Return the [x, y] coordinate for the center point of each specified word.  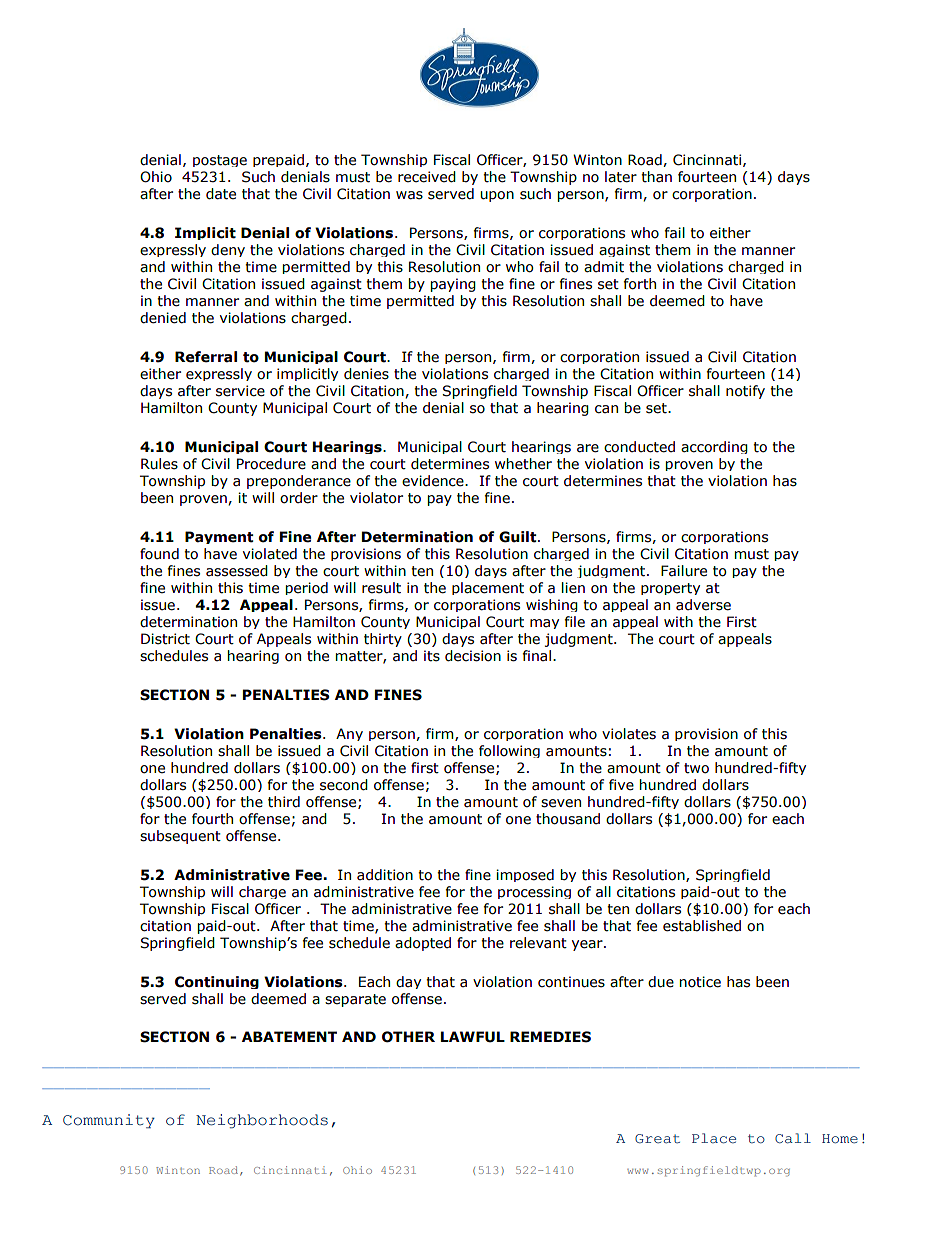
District [165, 639]
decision [473, 656]
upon [497, 196]
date [221, 194]
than [656, 177]
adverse [703, 605]
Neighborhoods [262, 1121]
